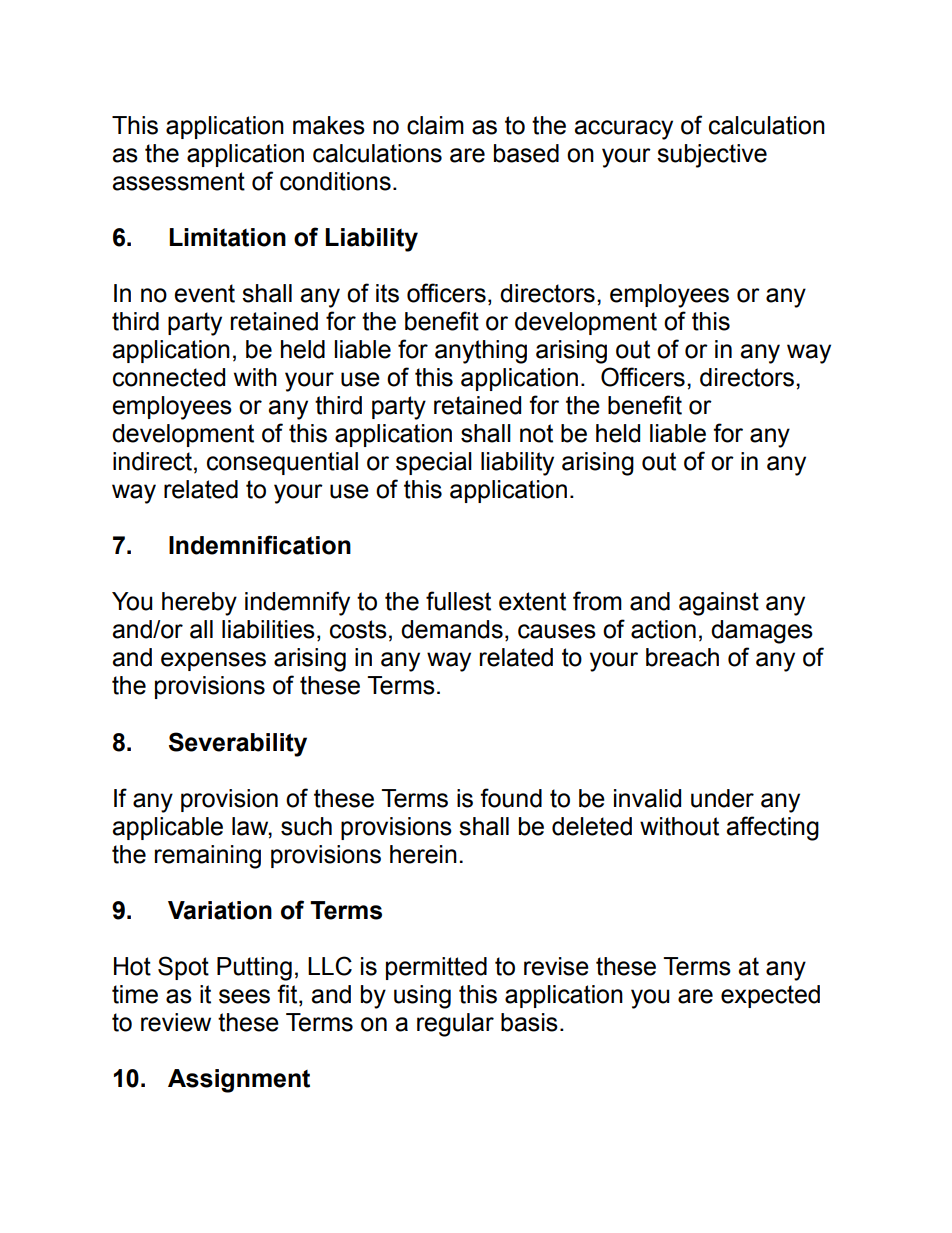 Image resolution: width=952 pixels, height=1233 pixels. What do you see at coordinates (712, 156) in the screenshot?
I see `subjective` at bounding box center [712, 156].
